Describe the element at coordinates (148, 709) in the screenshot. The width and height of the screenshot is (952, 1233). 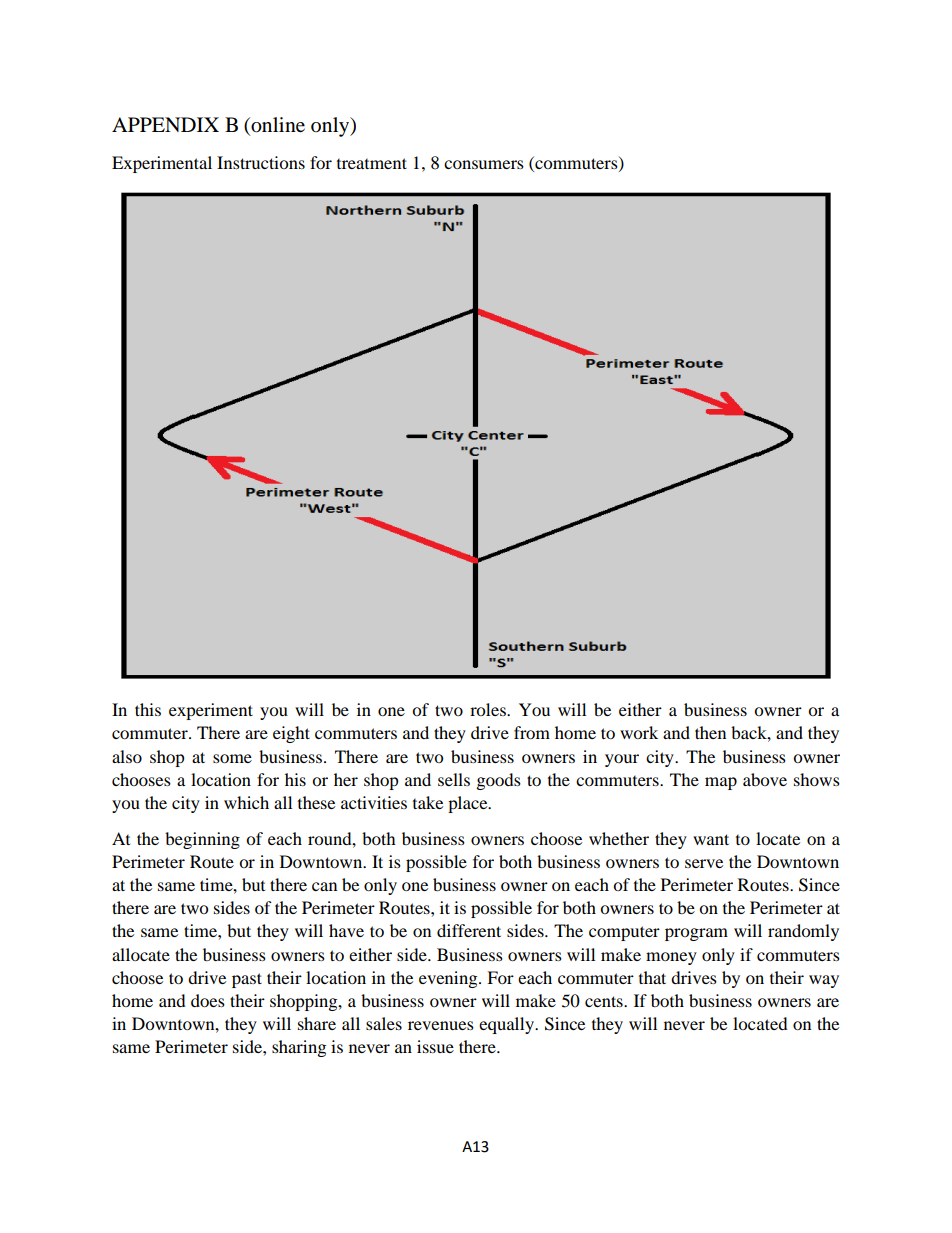
I see `this` at that location.
